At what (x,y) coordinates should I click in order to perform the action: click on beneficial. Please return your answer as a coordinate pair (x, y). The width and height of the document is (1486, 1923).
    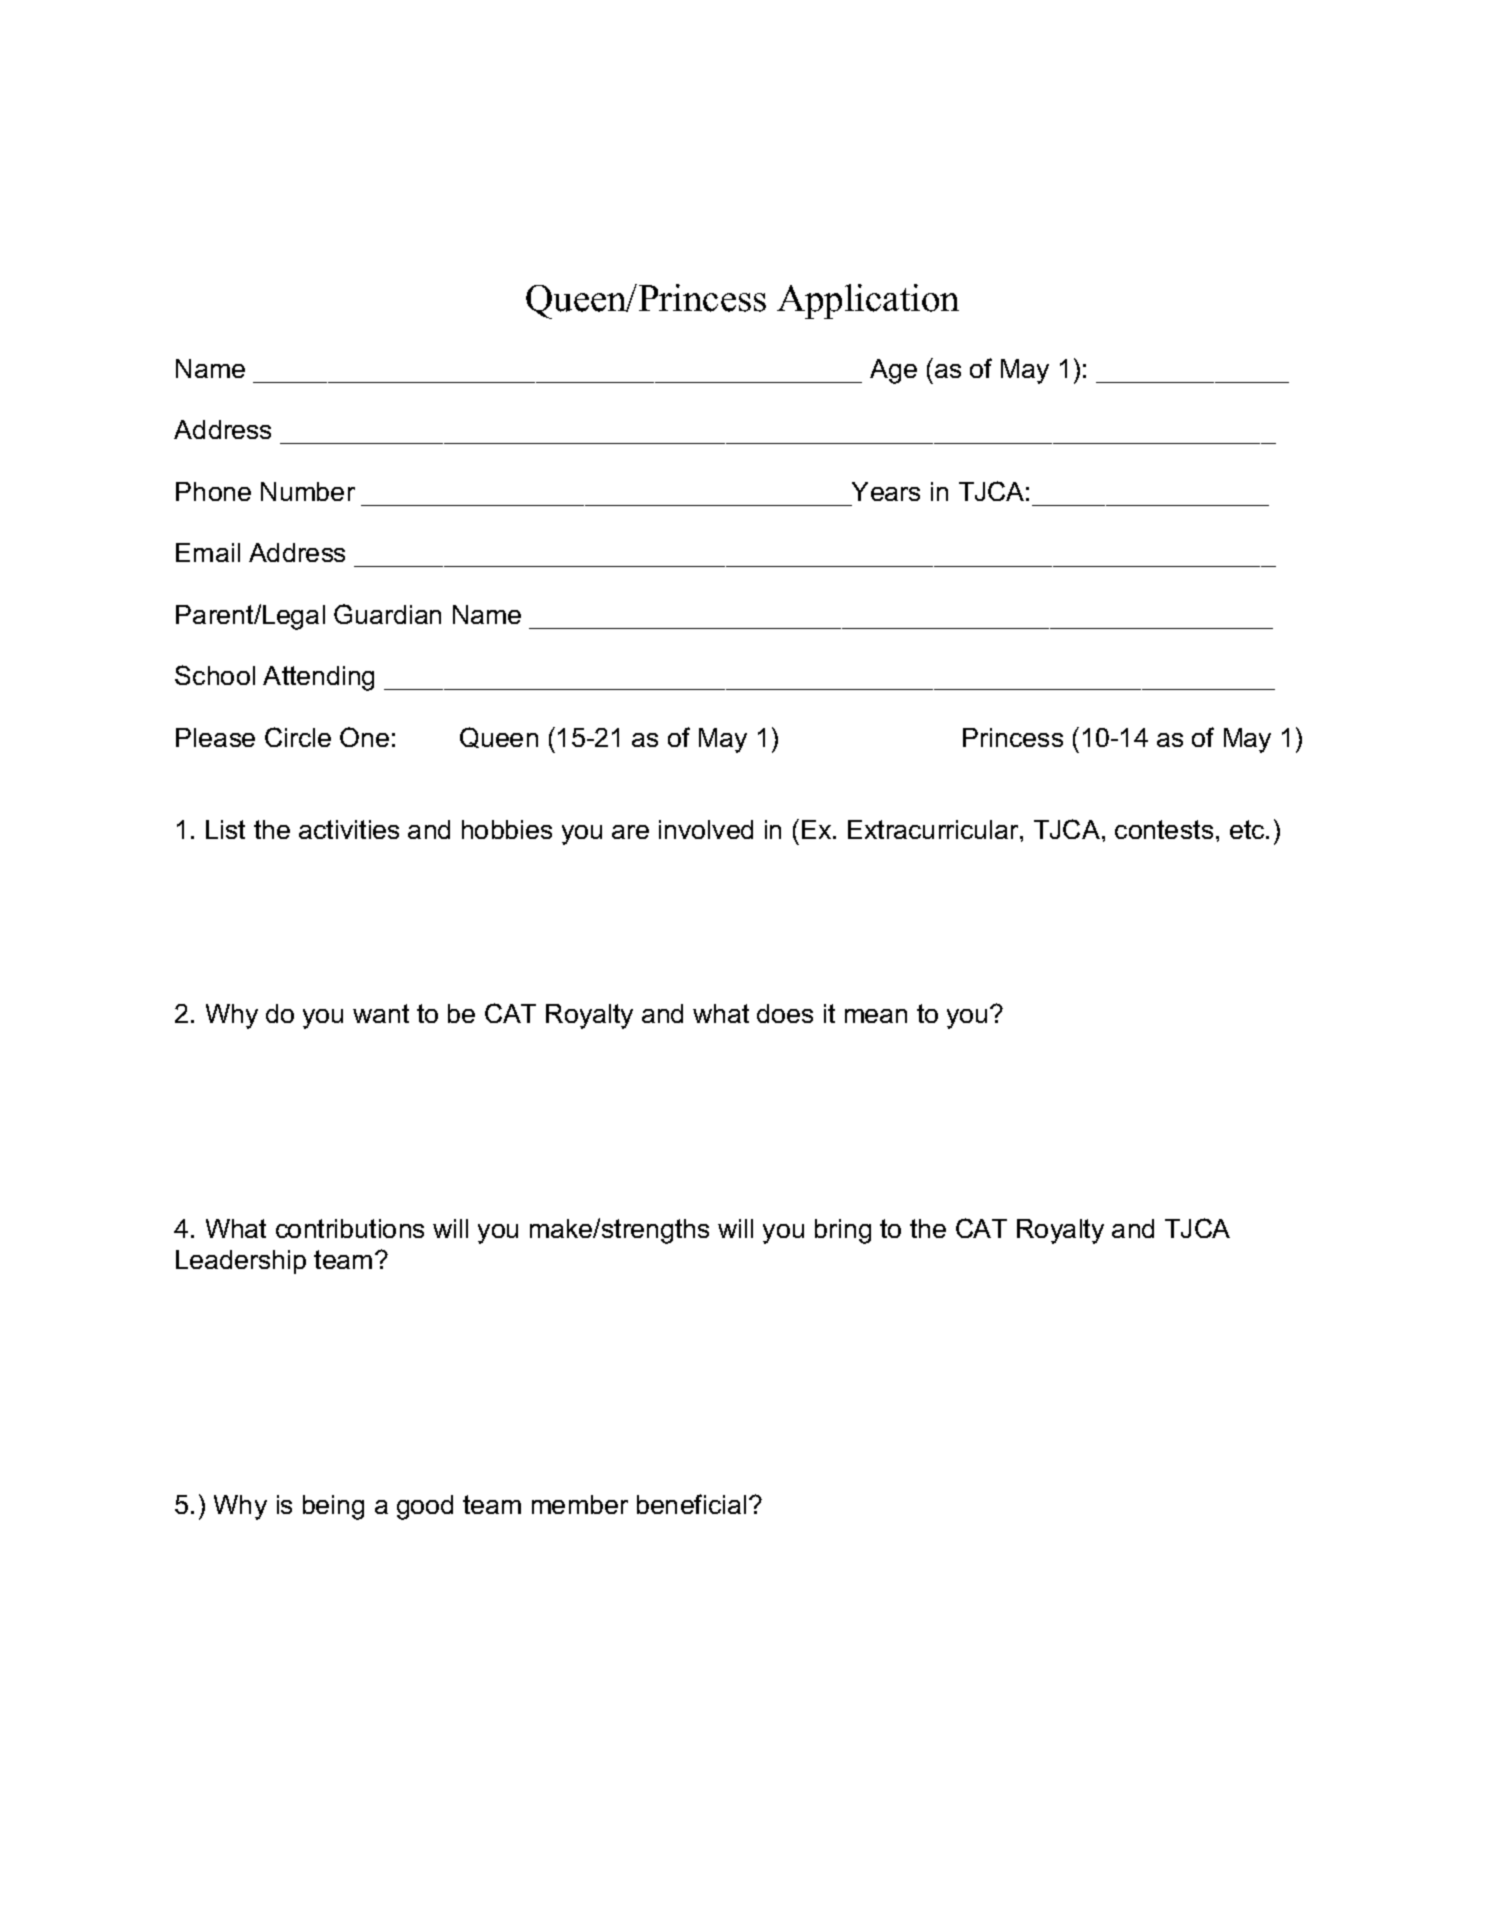
    Looking at the image, I should click on (691, 1504).
